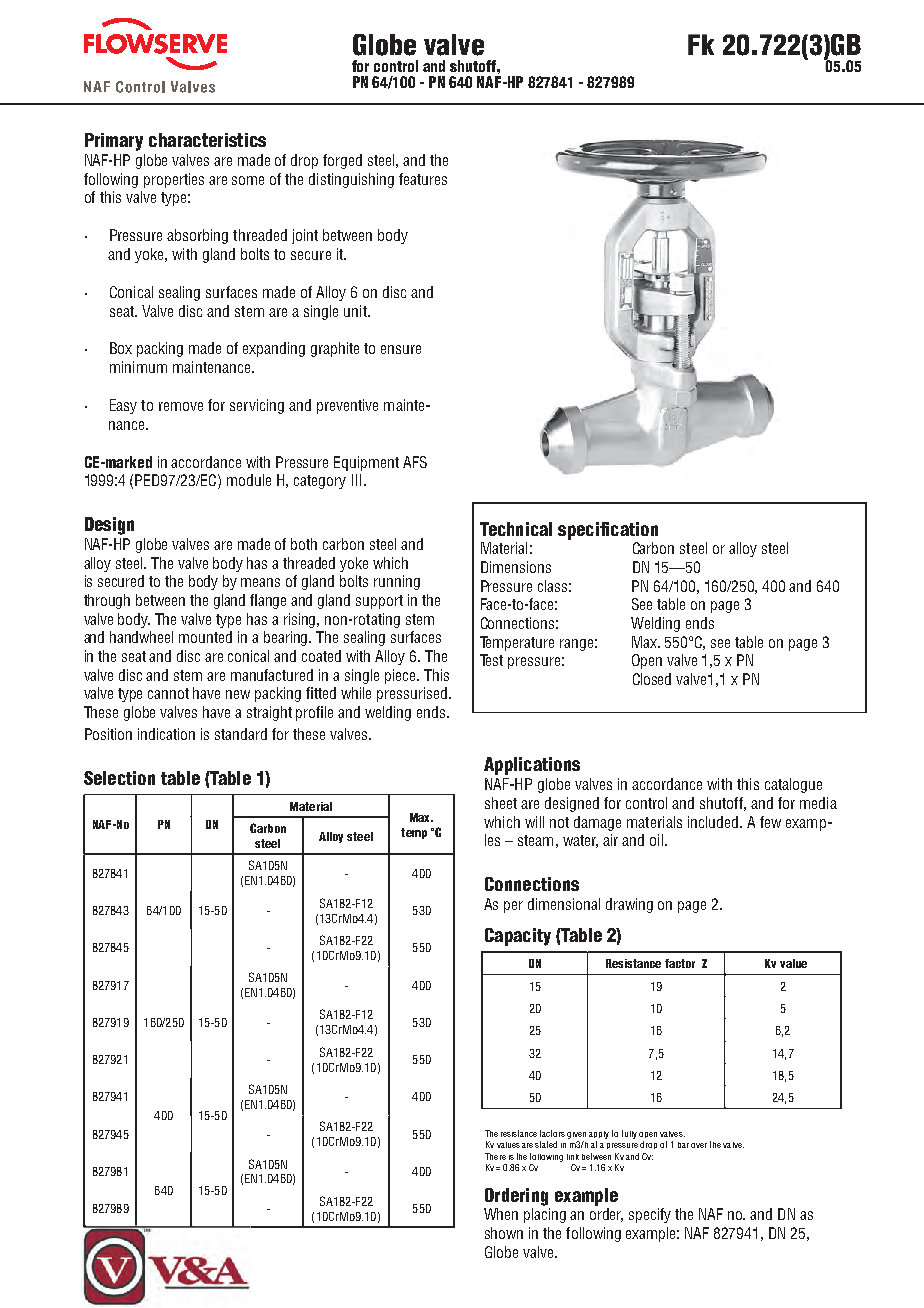 The image size is (924, 1308). What do you see at coordinates (652, 679) in the image?
I see `Closed` at bounding box center [652, 679].
